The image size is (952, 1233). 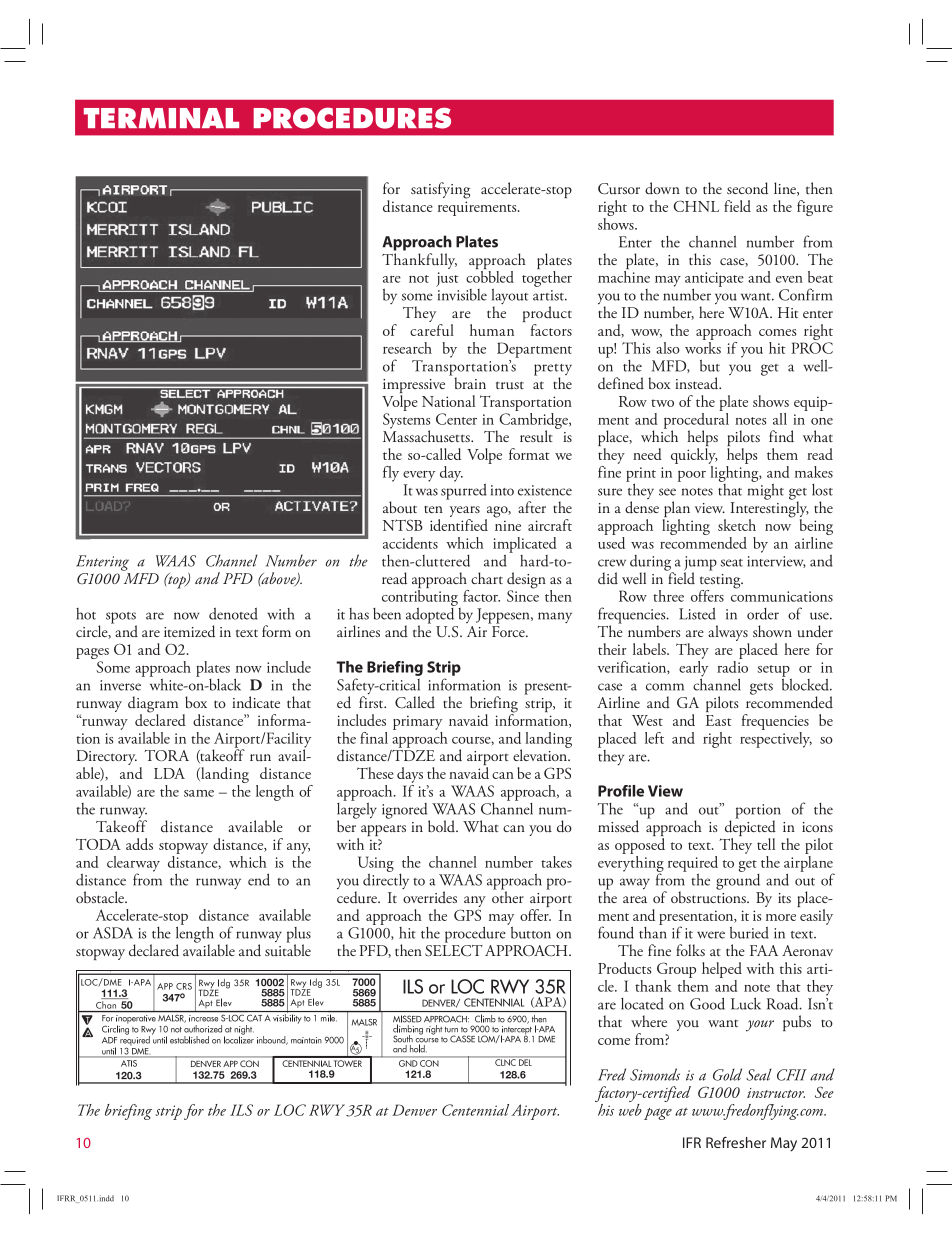 I want to click on TERMINAL, so click(x=161, y=118).
